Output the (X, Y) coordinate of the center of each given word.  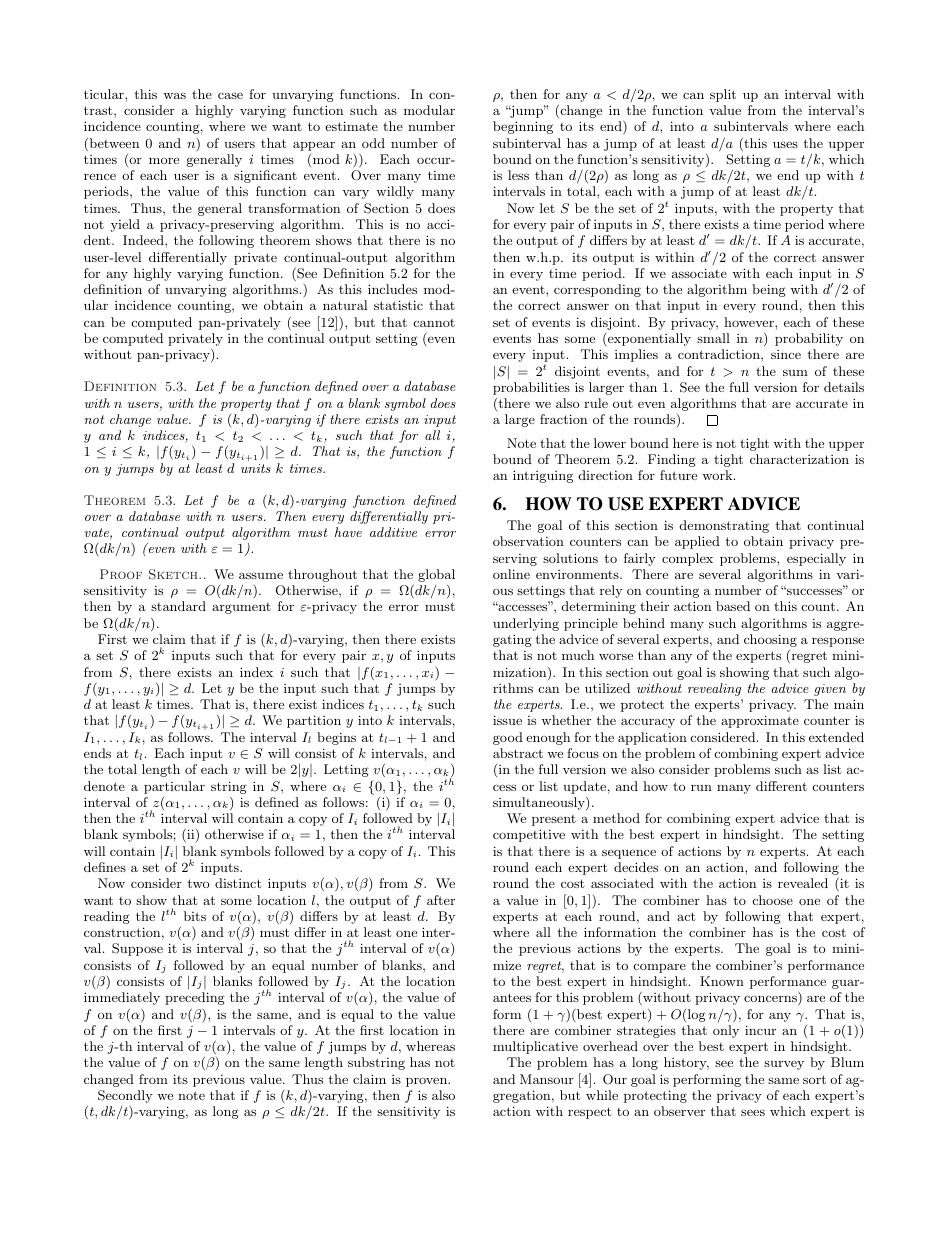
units (256, 468)
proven (427, 1082)
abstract (518, 753)
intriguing (543, 476)
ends (97, 753)
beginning (523, 127)
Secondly (125, 1098)
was (174, 95)
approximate (760, 721)
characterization (799, 459)
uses (785, 144)
